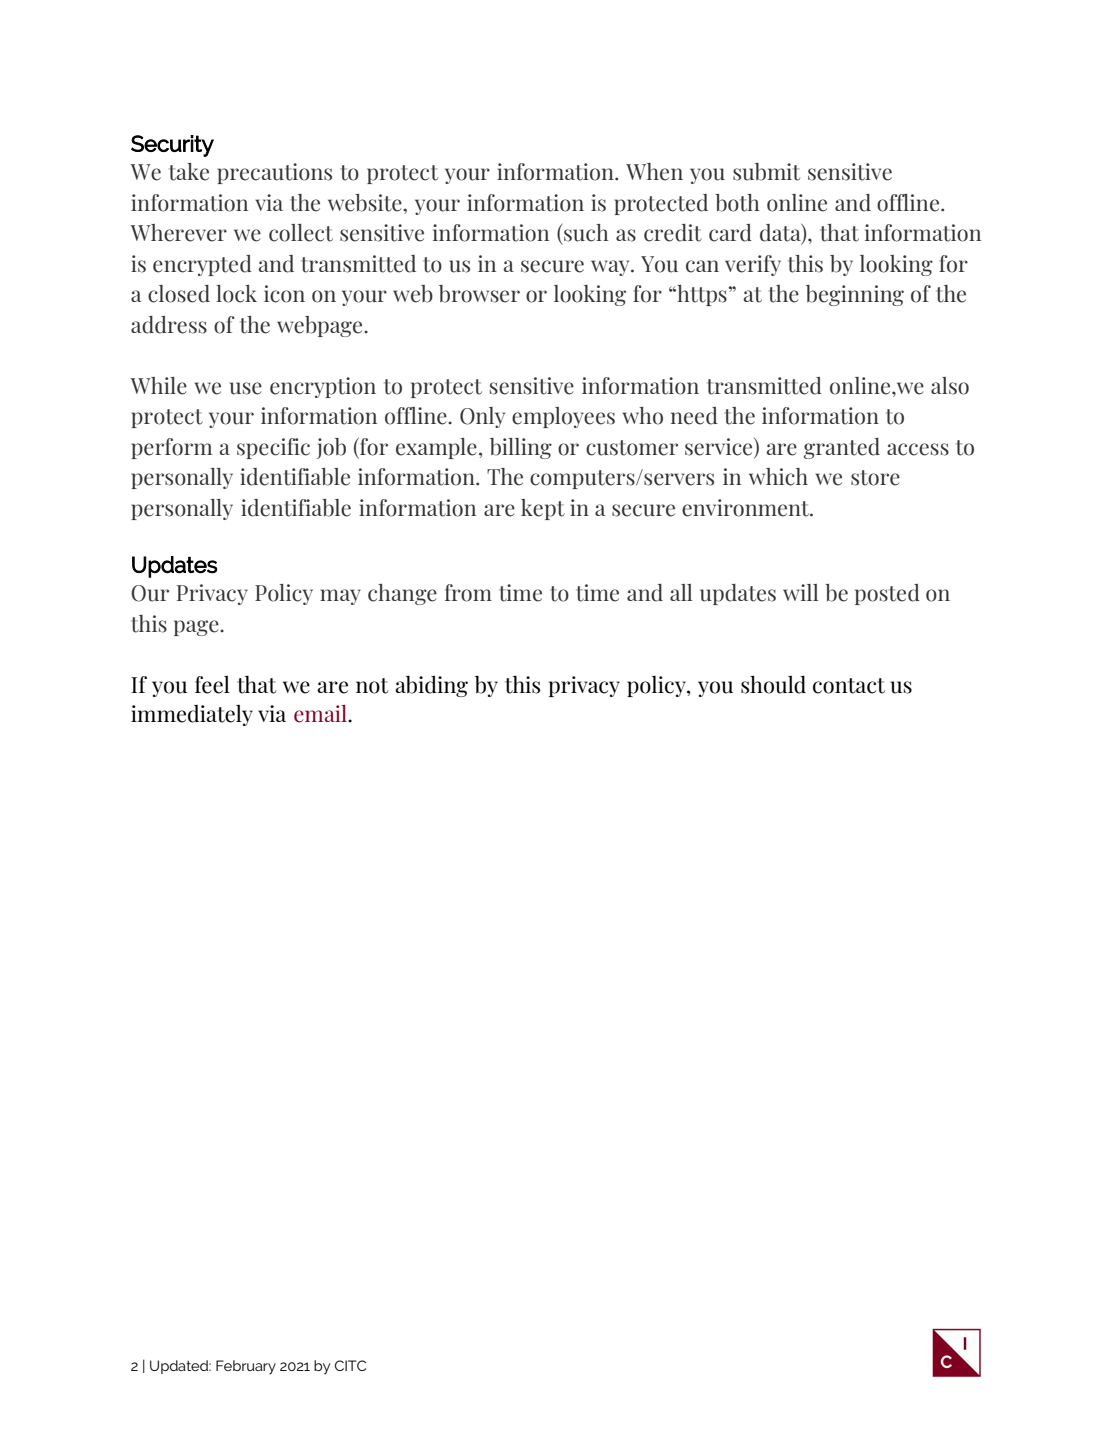 This screenshot has height=1440, width=1113. What do you see at coordinates (192, 715) in the screenshot?
I see `immediately` at bounding box center [192, 715].
